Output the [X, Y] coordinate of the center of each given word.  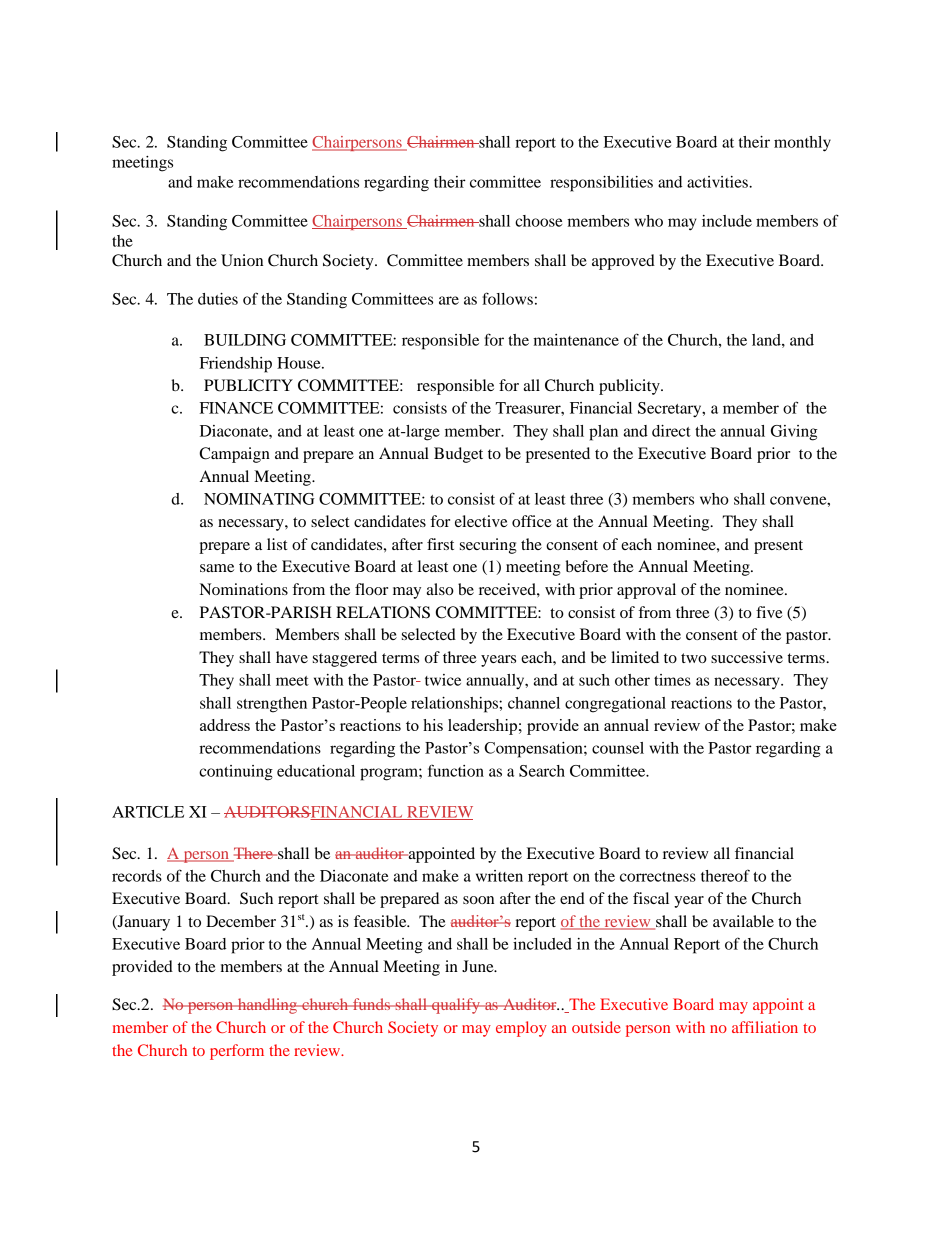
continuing [236, 773]
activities [718, 182]
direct [671, 431]
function [456, 770]
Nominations [244, 589]
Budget [458, 455]
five [769, 612]
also [440, 589]
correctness [658, 877]
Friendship [236, 365]
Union [242, 260]
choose [538, 221]
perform [237, 1052]
